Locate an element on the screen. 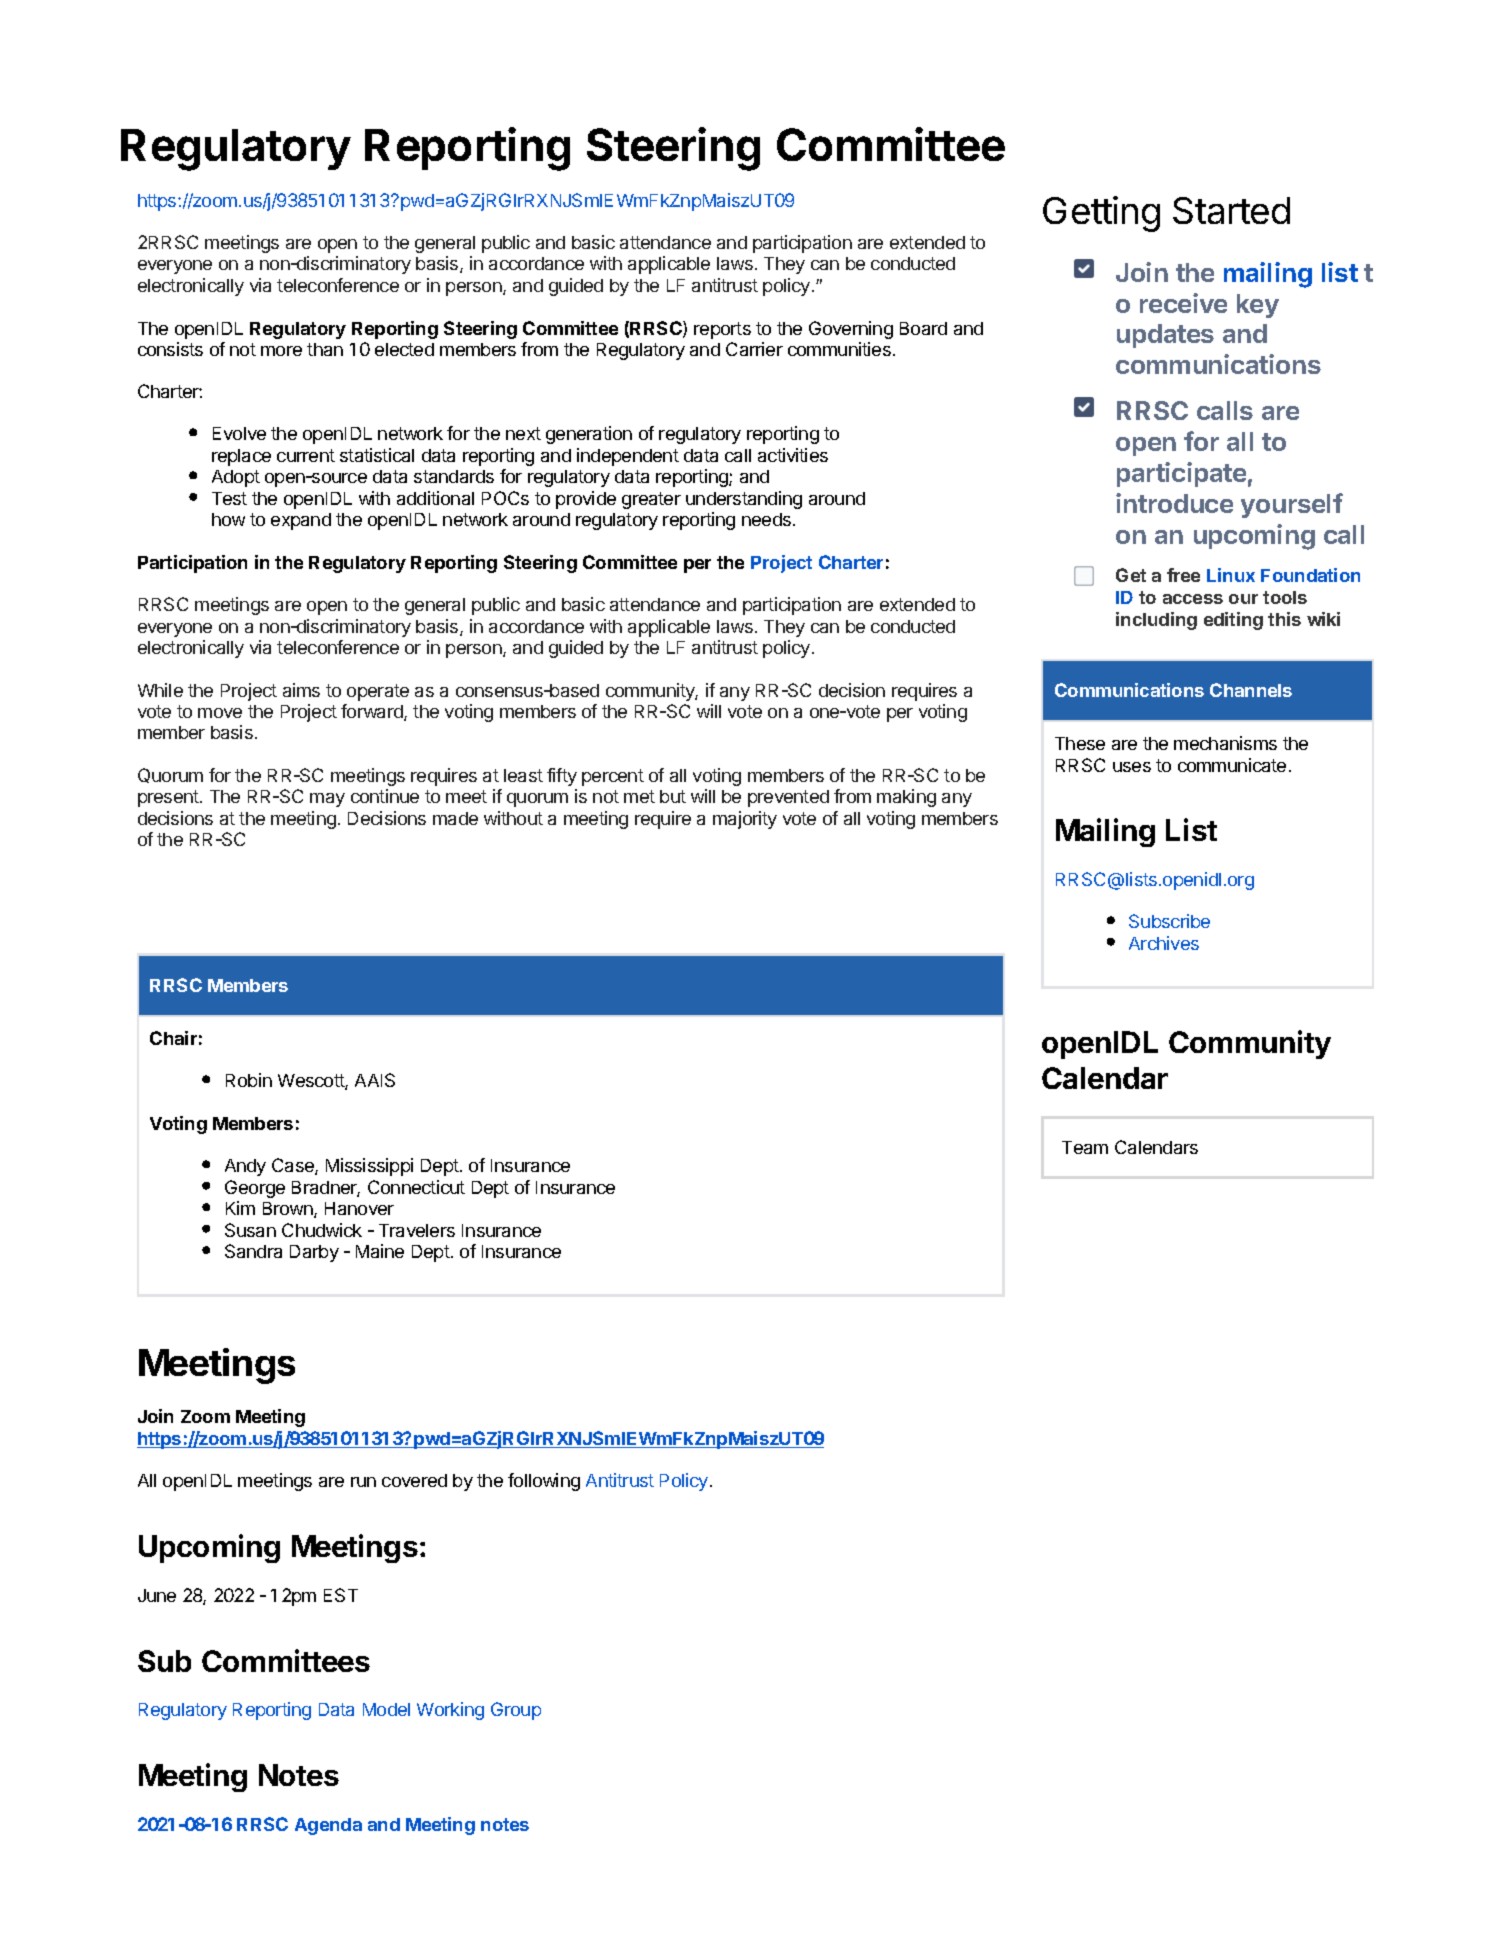 This screenshot has width=1511, height=1955. run is located at coordinates (363, 1482).
